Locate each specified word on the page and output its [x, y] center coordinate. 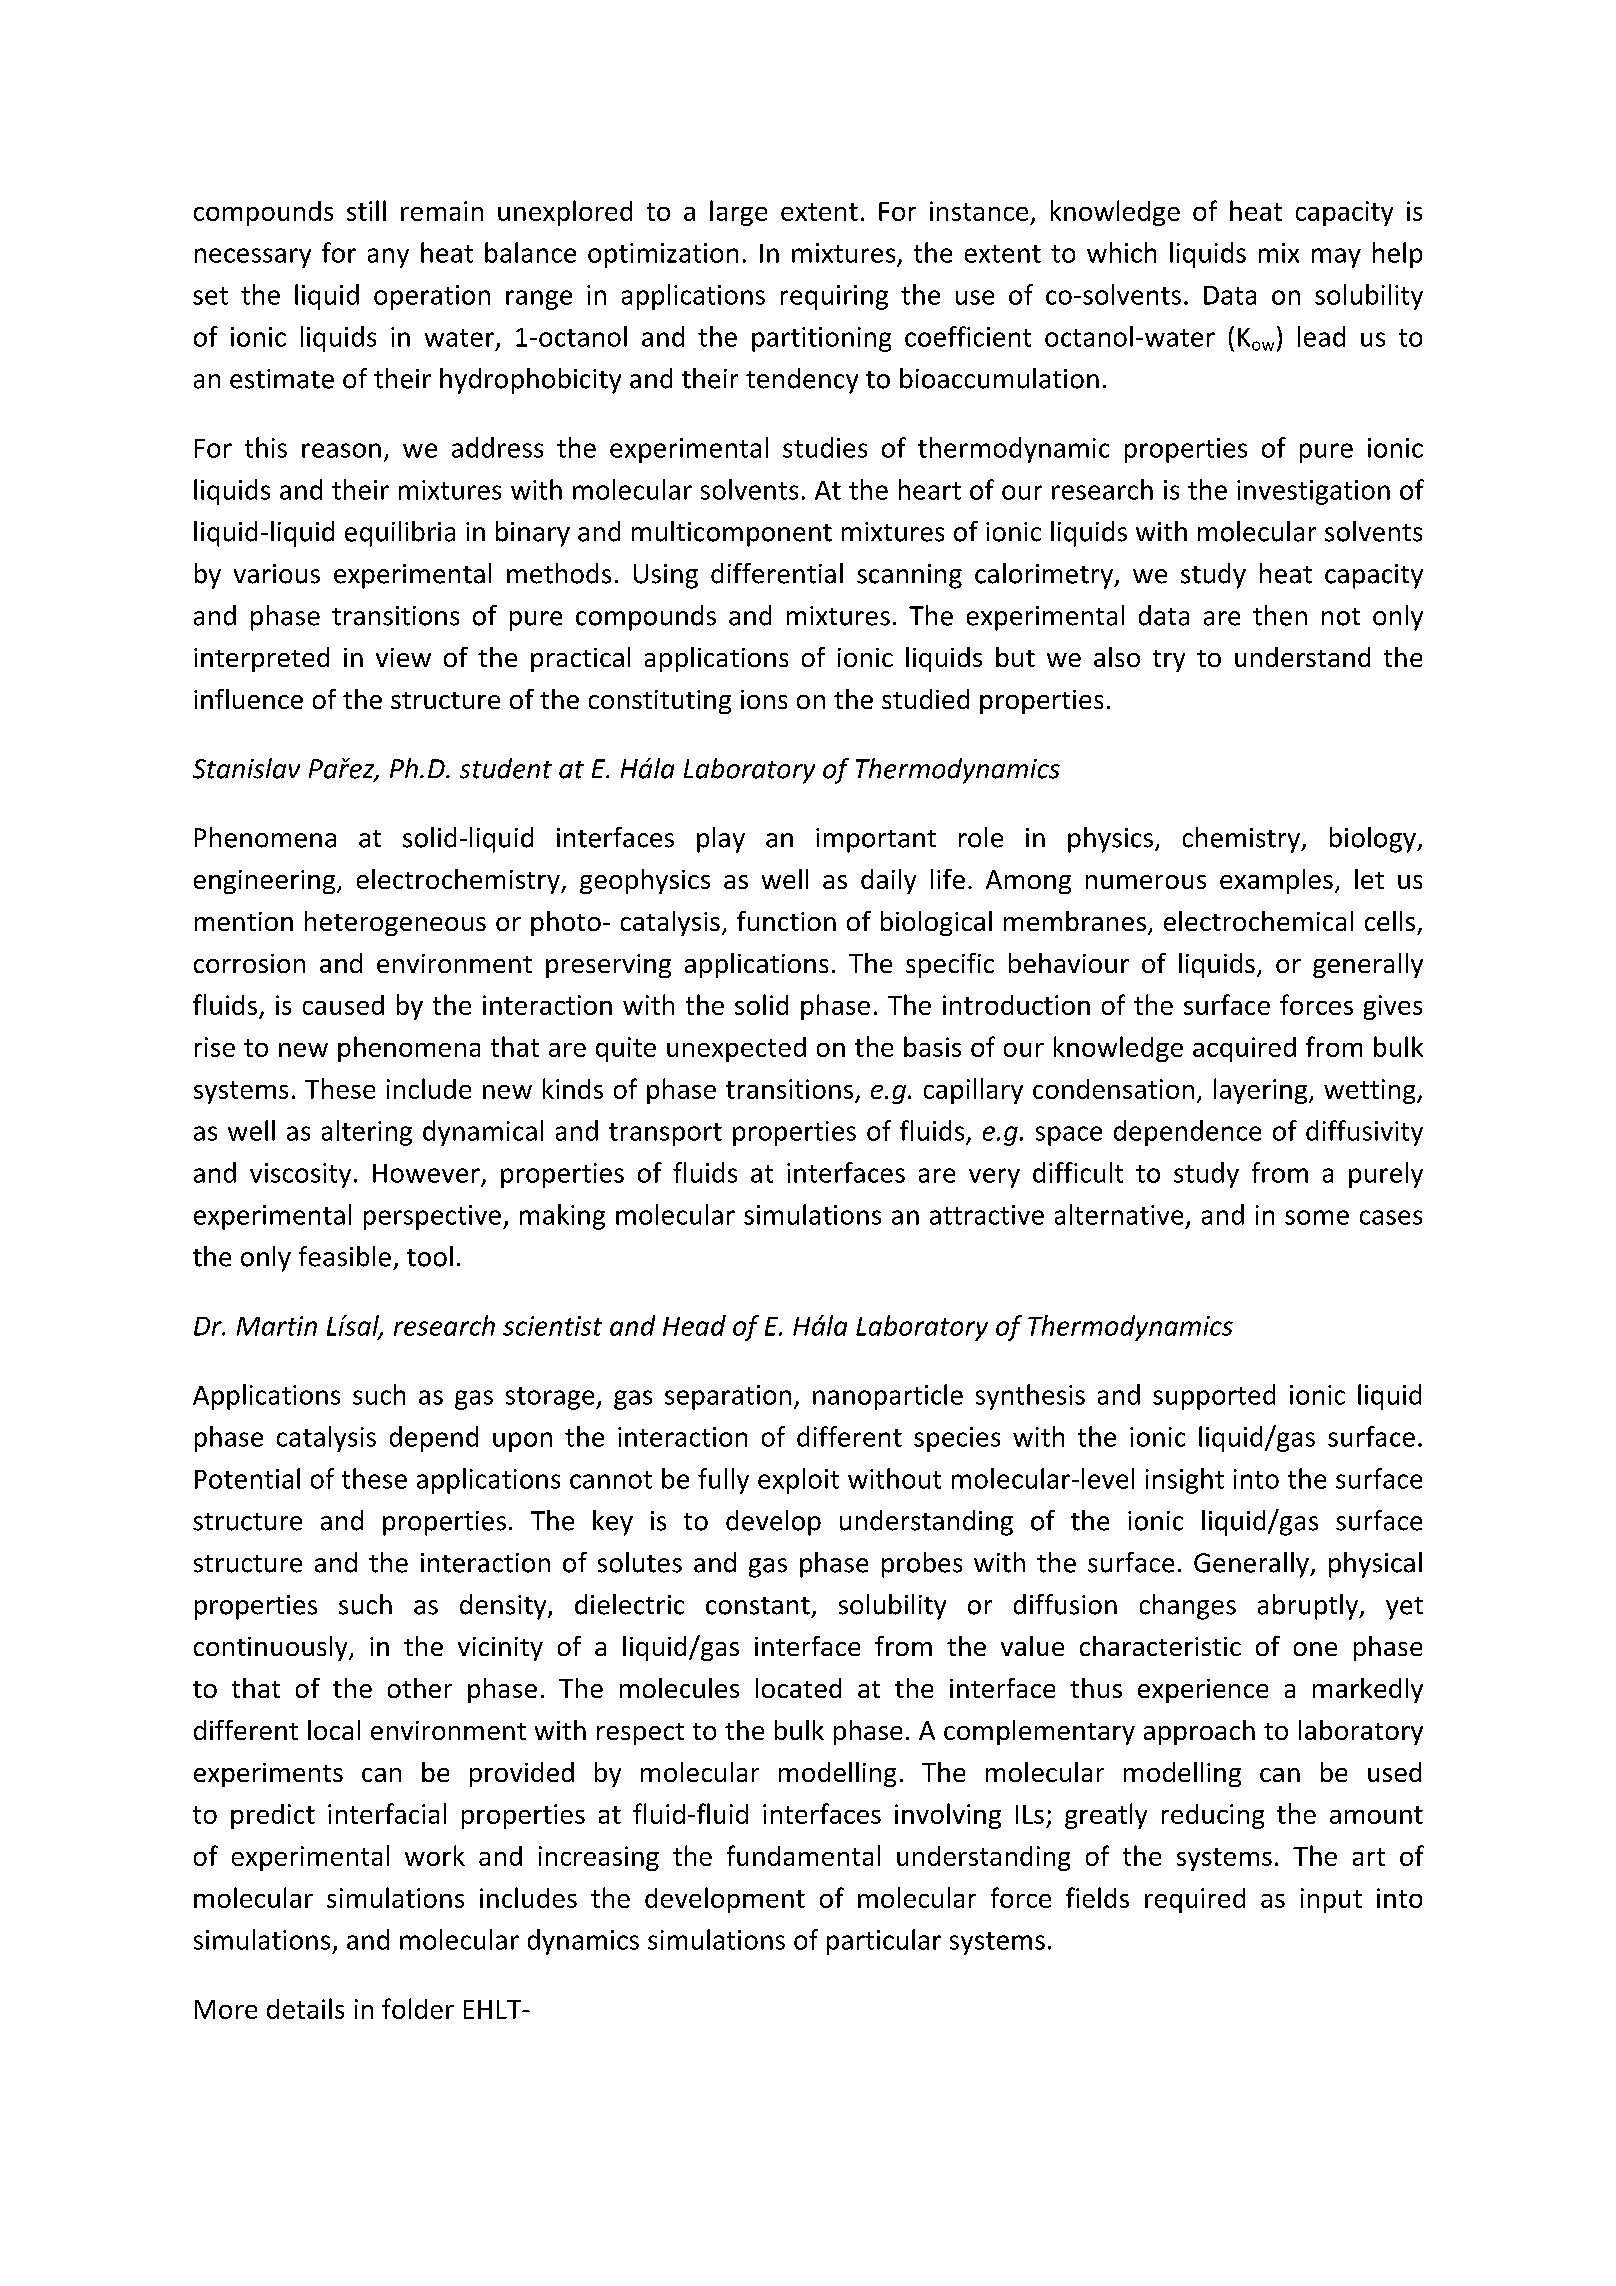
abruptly [1309, 1607]
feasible [345, 1256]
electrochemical [1258, 921]
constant [758, 1606]
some [1317, 1217]
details [305, 2008]
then [1280, 615]
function [786, 921]
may [1336, 258]
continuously [272, 1648]
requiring [834, 297]
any [388, 258]
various [277, 574]
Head [694, 1325]
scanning [909, 576]
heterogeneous [395, 923]
